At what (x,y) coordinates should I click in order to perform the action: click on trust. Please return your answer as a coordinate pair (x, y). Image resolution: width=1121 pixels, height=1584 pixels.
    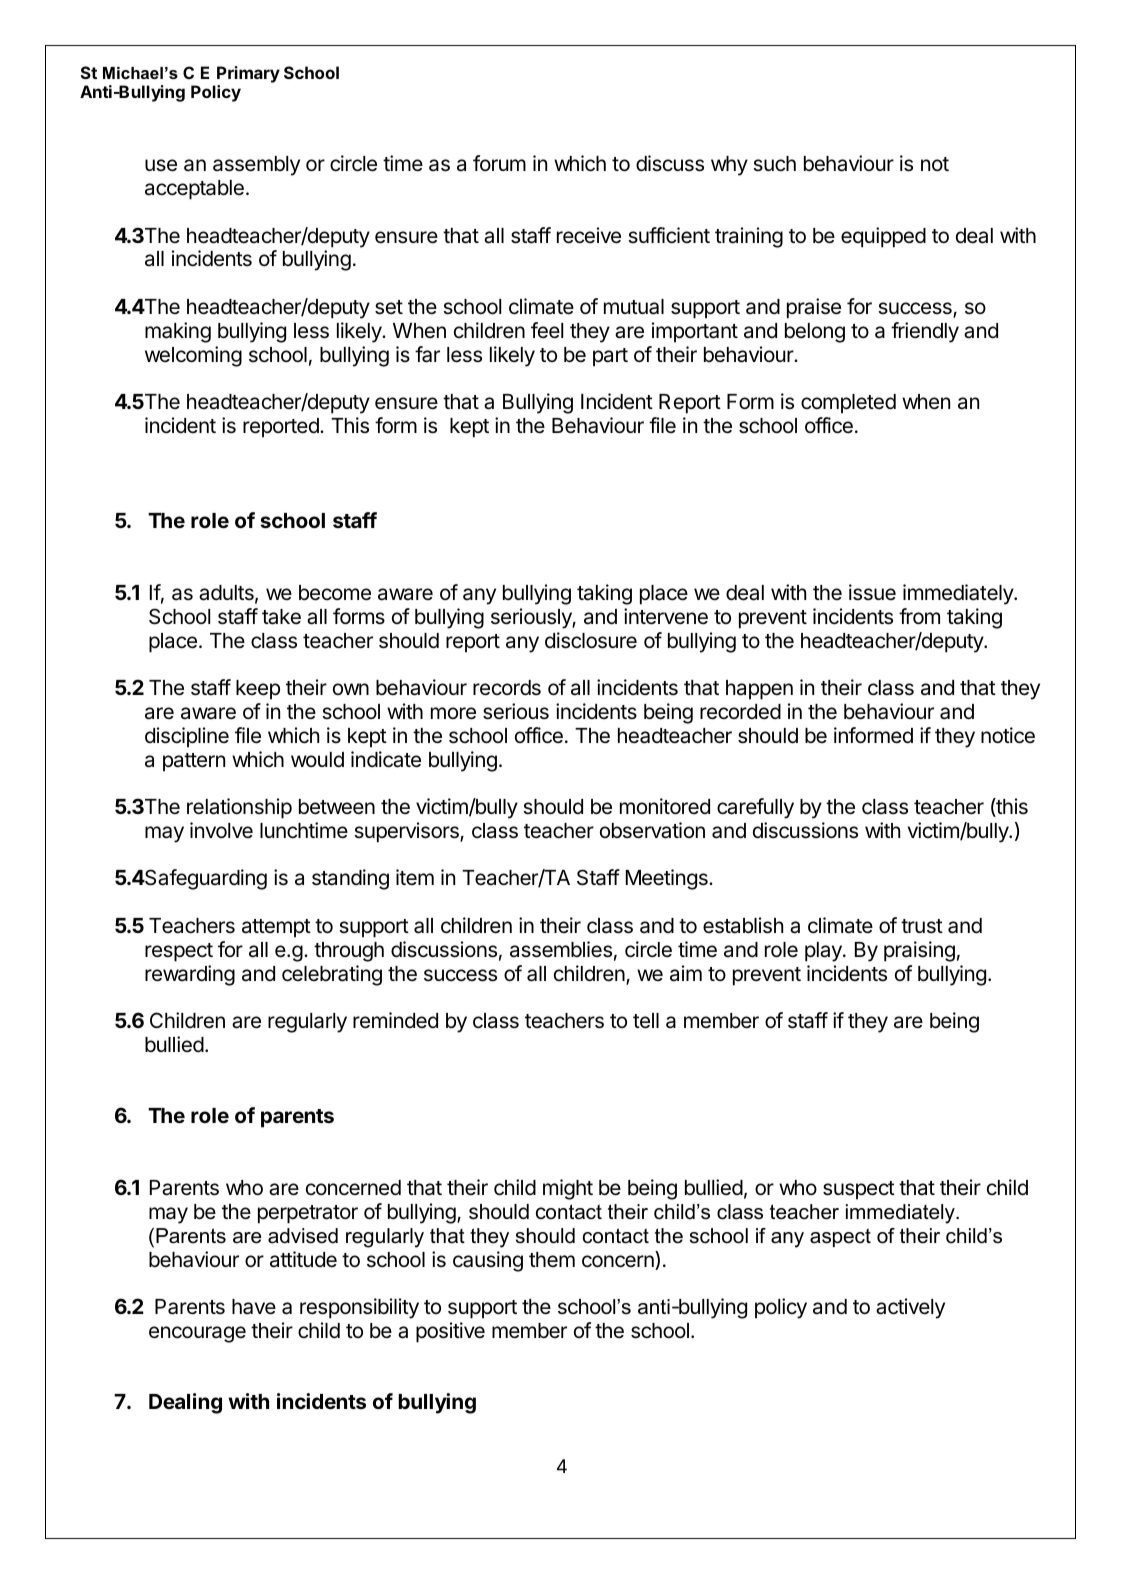
    Looking at the image, I should click on (922, 926).
